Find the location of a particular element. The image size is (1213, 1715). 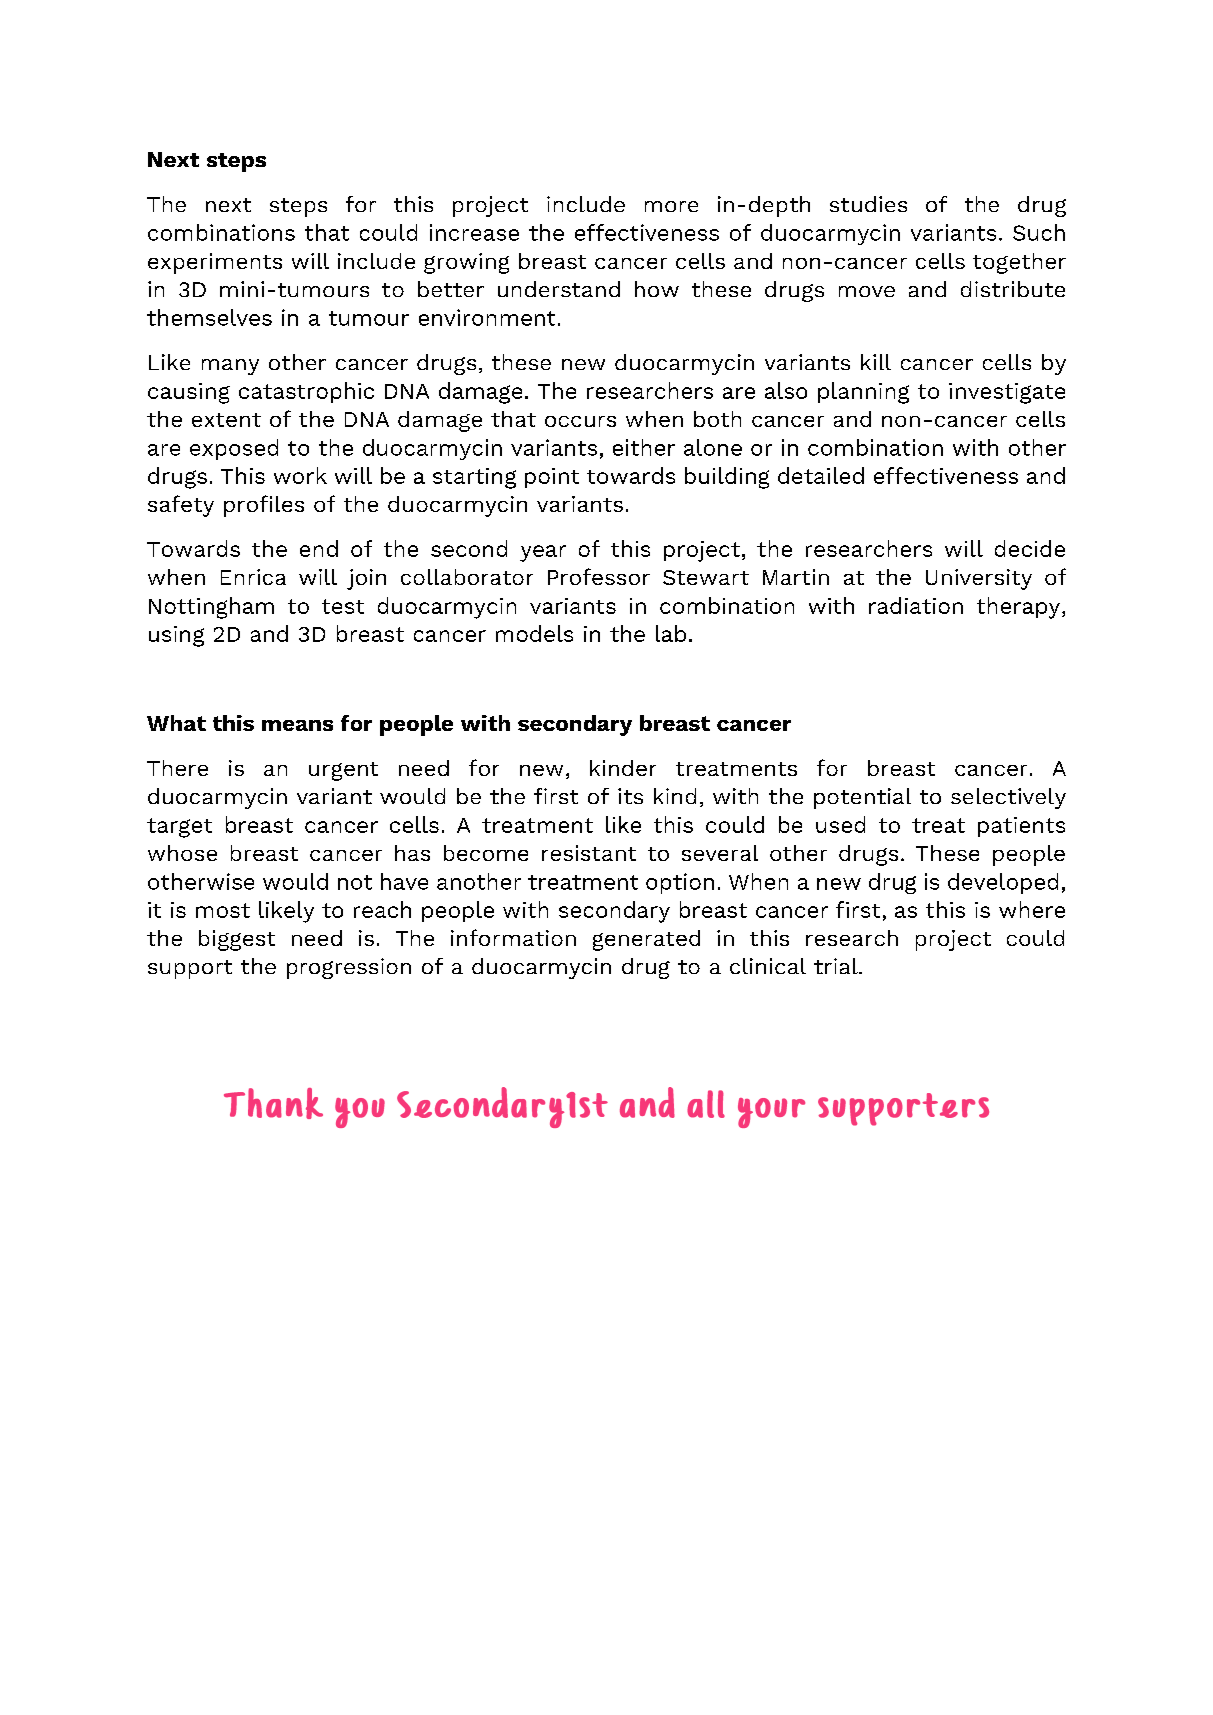

biggest is located at coordinates (237, 940).
